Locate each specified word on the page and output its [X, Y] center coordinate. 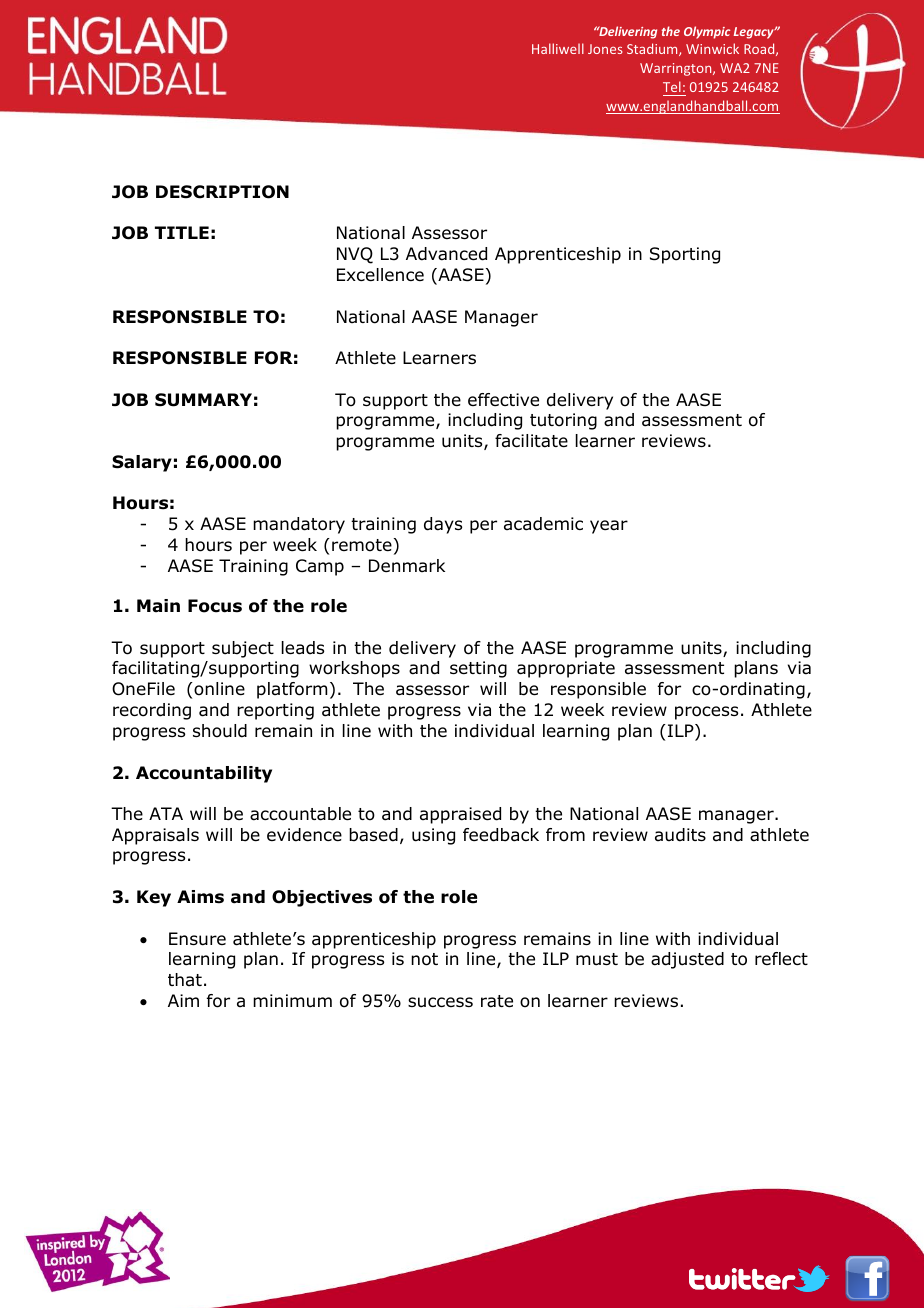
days [443, 525]
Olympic [707, 32]
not [424, 959]
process [706, 713]
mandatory [299, 525]
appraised [460, 815]
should [220, 731]
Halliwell [558, 48]
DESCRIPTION [222, 192]
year [609, 527]
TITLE [182, 232]
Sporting [685, 255]
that [185, 979]
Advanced [446, 254]
